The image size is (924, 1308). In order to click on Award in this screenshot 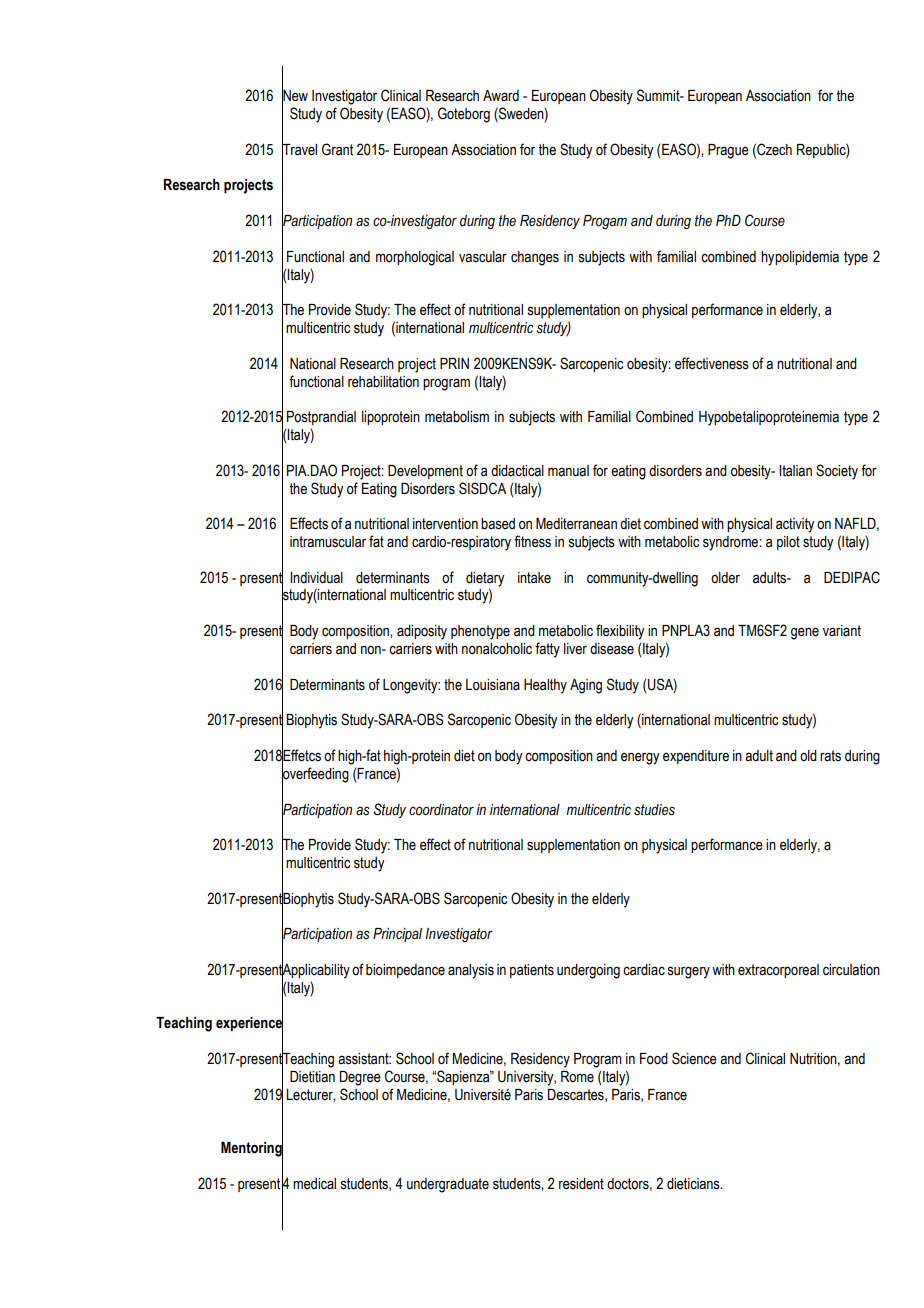, I will do `click(501, 96)`.
